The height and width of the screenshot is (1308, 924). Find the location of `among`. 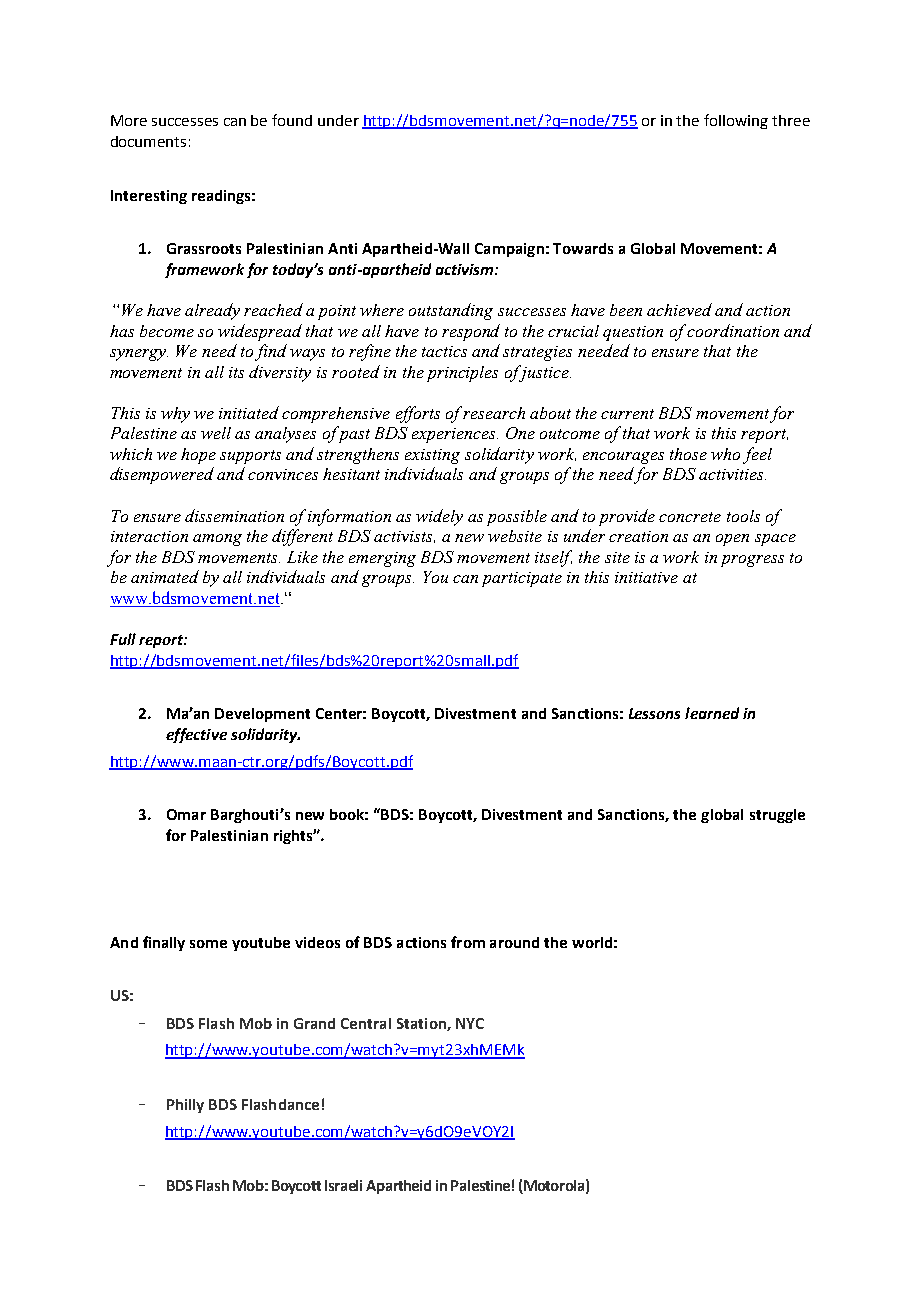

among is located at coordinates (217, 540).
